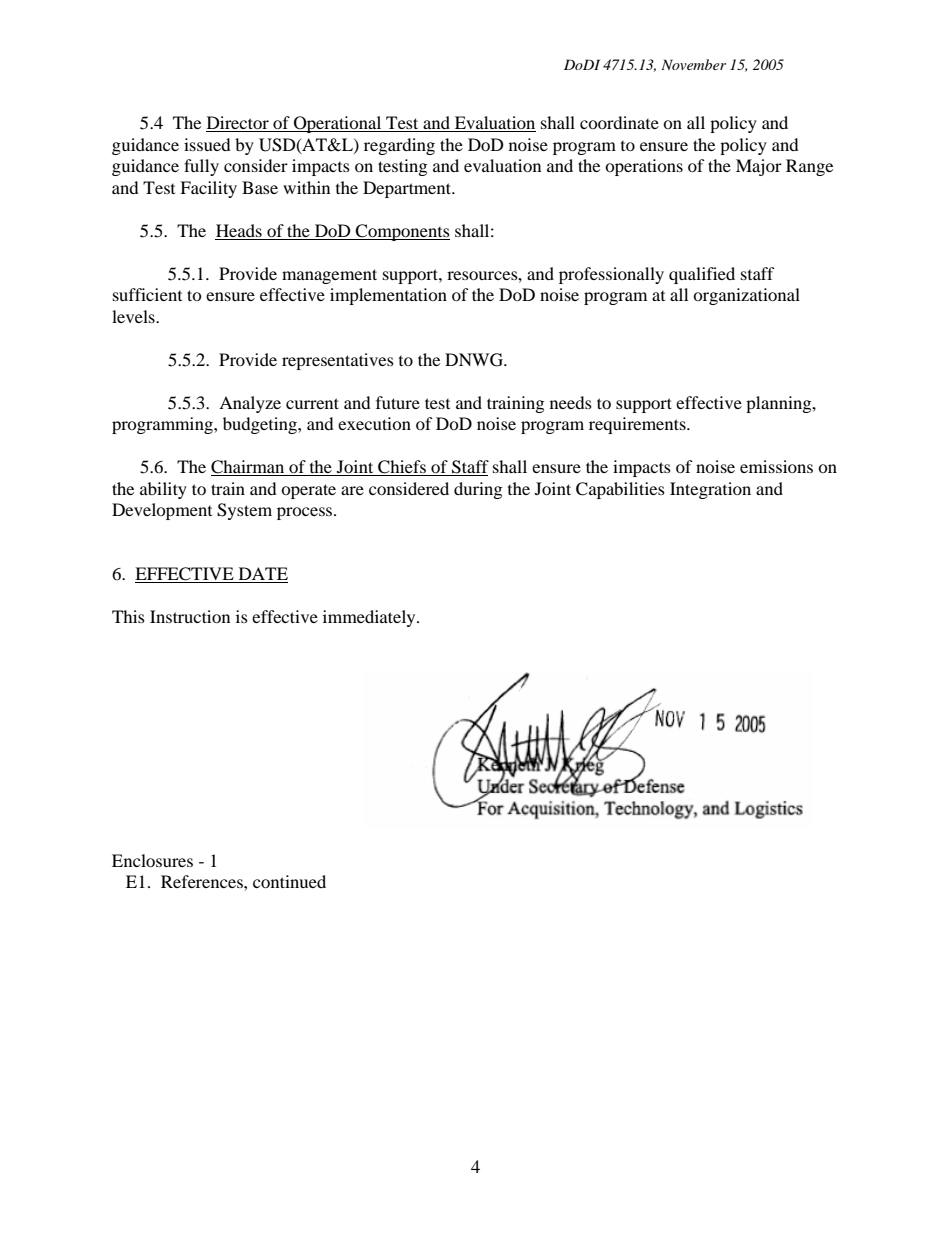  Describe the element at coordinates (203, 881) in the screenshot. I see `References` at that location.
